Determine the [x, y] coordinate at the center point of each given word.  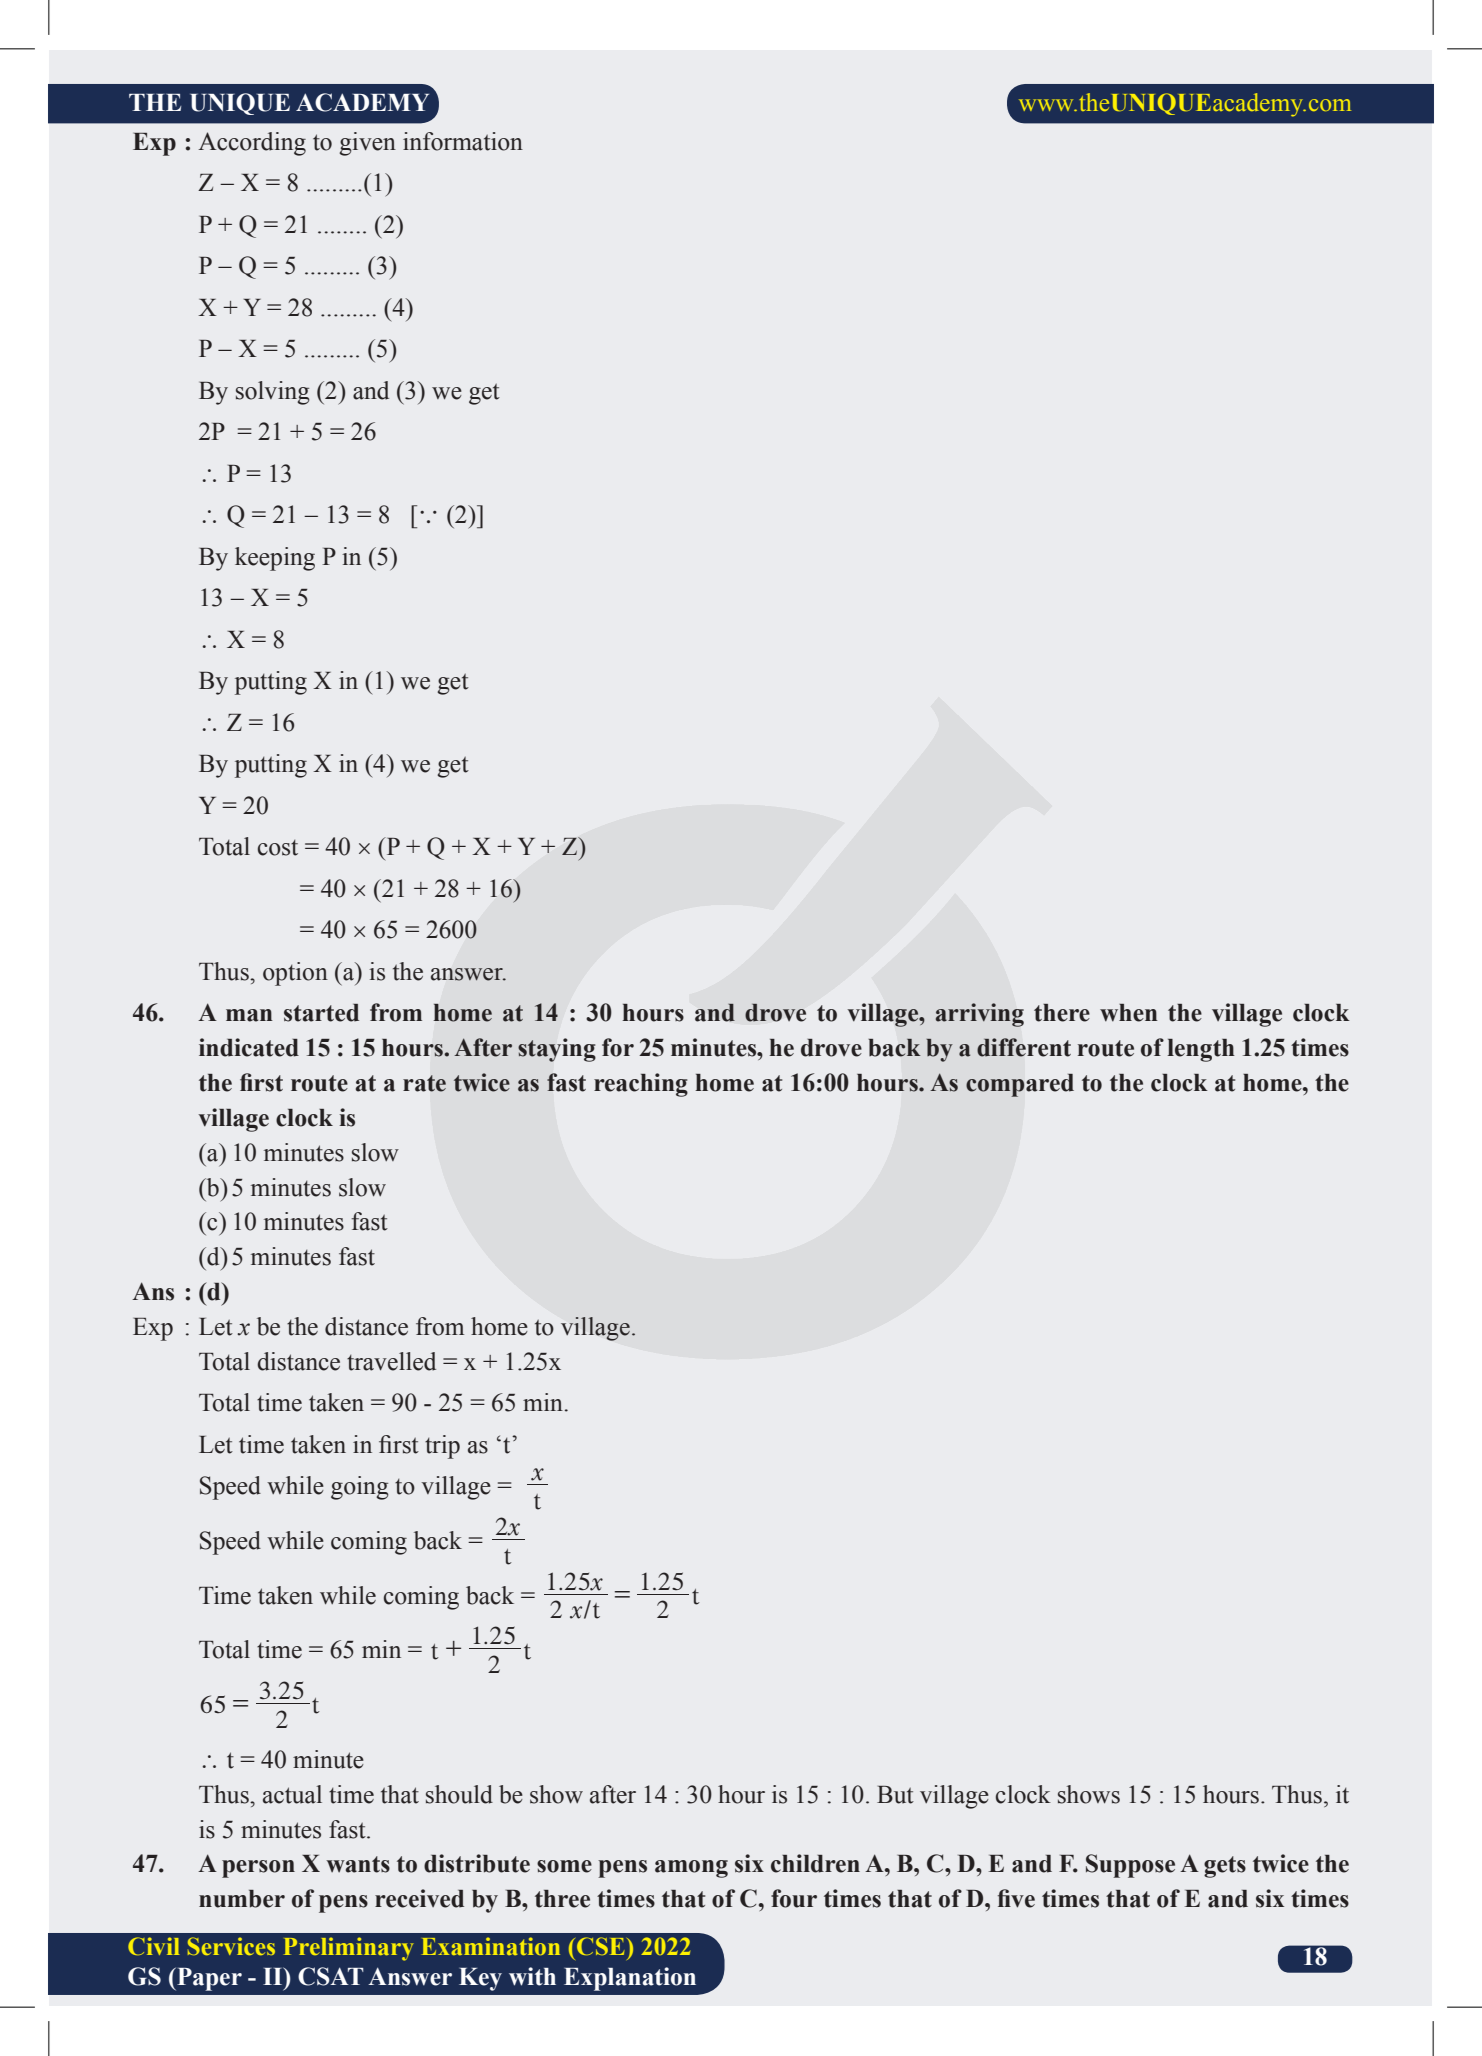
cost [278, 848]
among [691, 1869]
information [463, 141]
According [252, 144]
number [242, 1899]
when [1129, 1013]
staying [557, 1050]
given [367, 144]
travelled [391, 1361]
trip [442, 1447]
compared [1020, 1085]
